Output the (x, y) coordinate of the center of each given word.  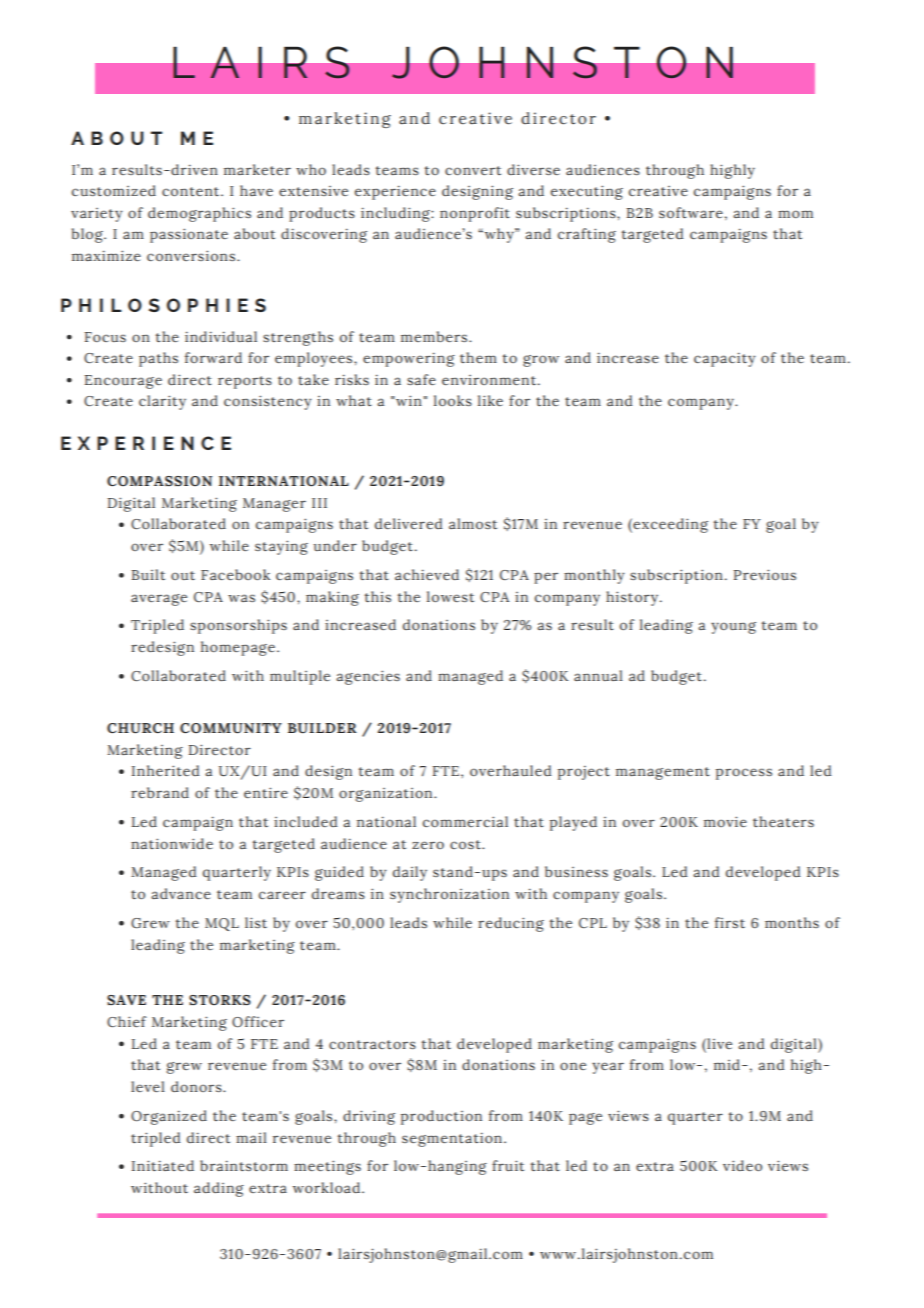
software (691, 212)
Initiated (163, 1165)
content (192, 191)
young (733, 628)
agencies (368, 677)
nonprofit (475, 214)
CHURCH (140, 728)
